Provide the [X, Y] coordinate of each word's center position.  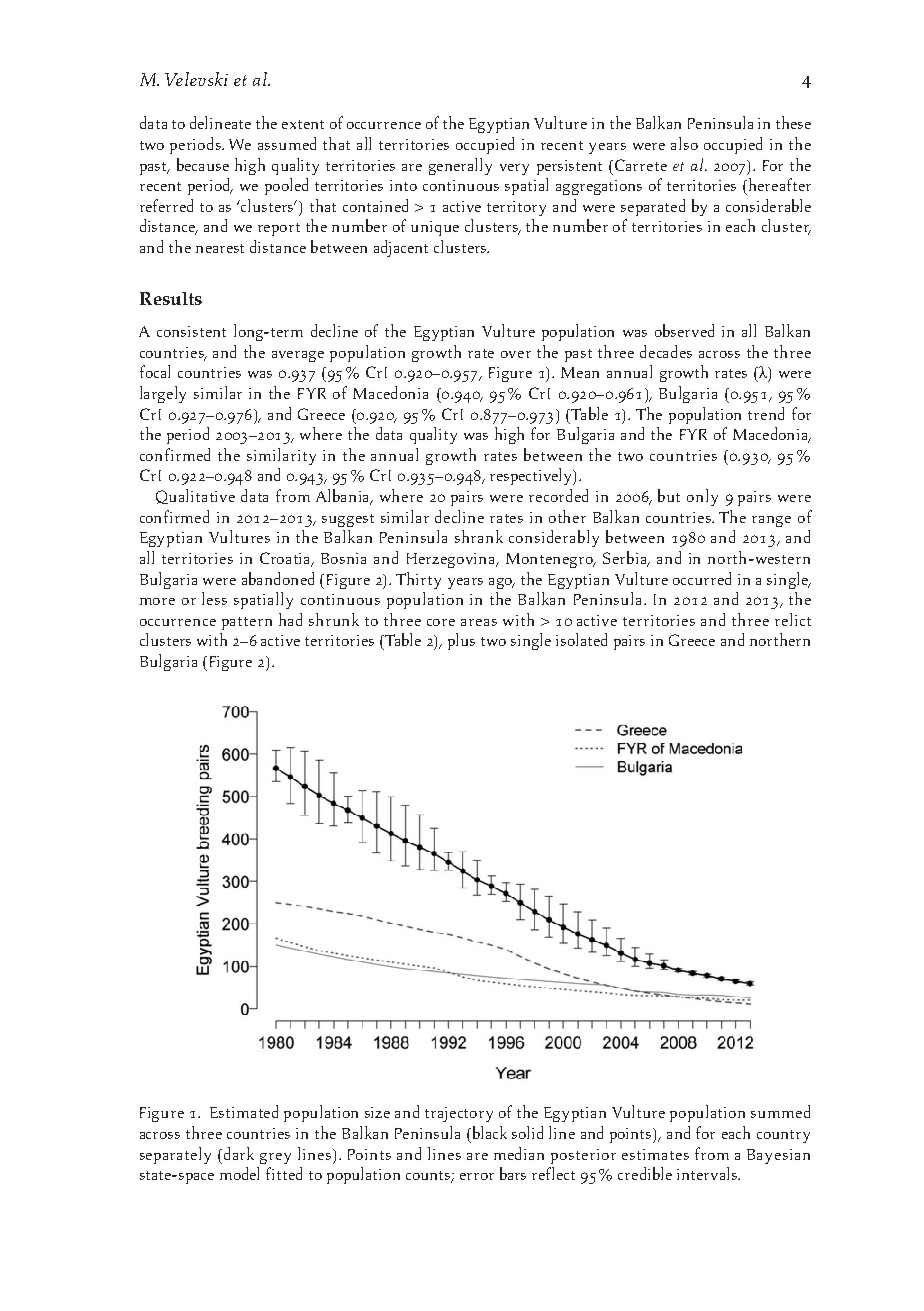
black [488, 1134]
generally [460, 166]
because [203, 164]
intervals [708, 1173]
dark [239, 1153]
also [684, 143]
